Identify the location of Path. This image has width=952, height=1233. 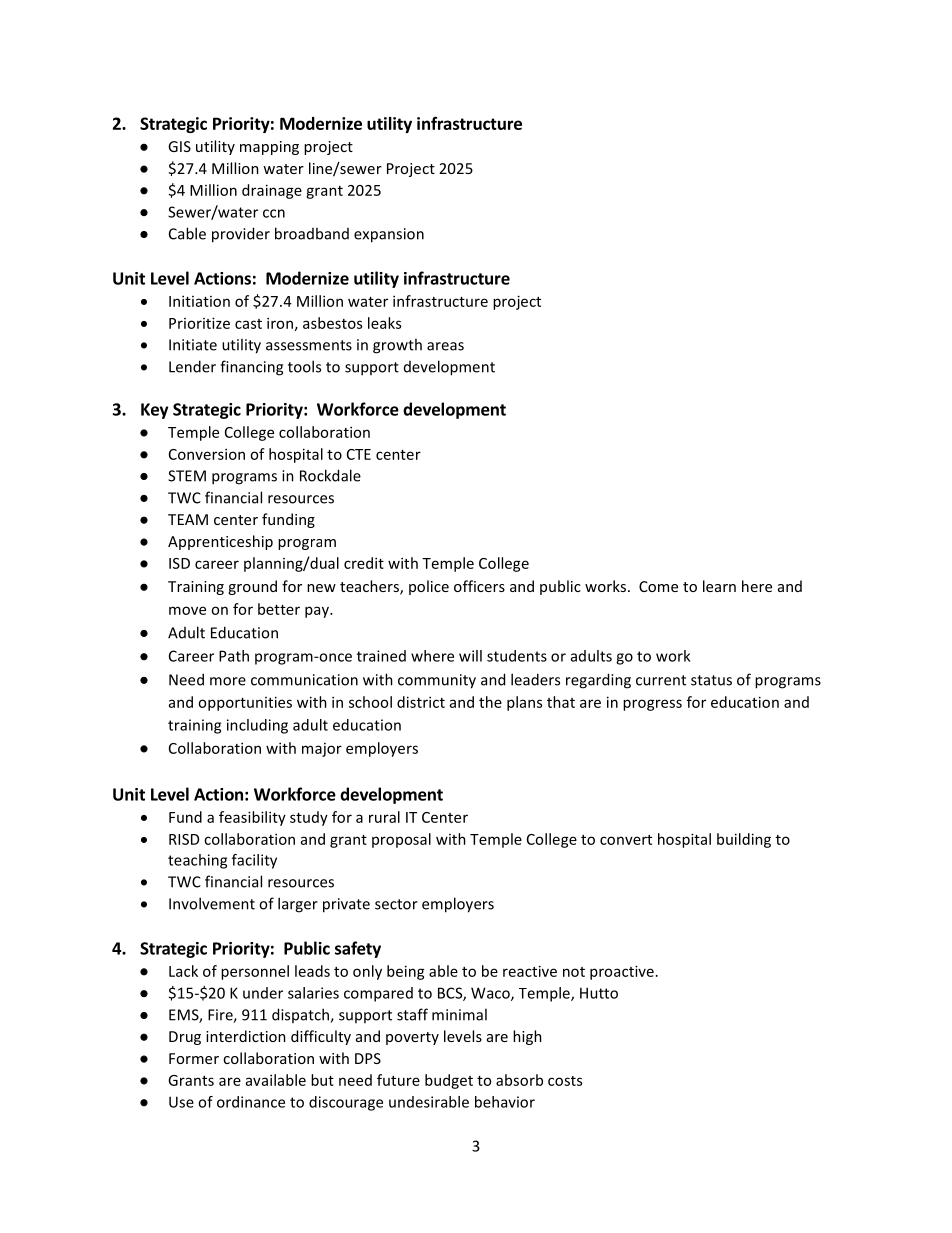
(234, 656).
